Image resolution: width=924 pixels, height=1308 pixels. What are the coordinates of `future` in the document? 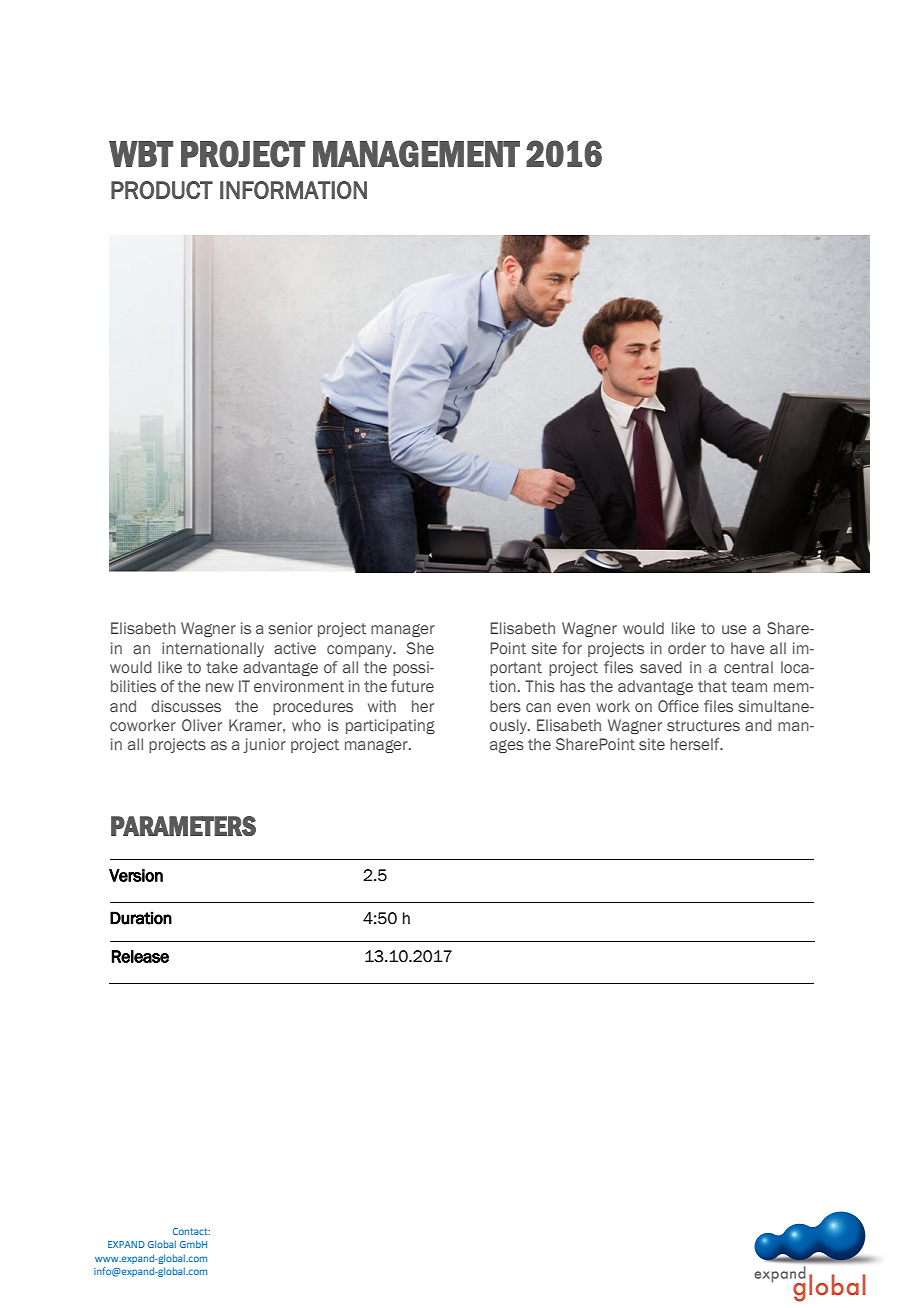 It's located at (412, 686).
